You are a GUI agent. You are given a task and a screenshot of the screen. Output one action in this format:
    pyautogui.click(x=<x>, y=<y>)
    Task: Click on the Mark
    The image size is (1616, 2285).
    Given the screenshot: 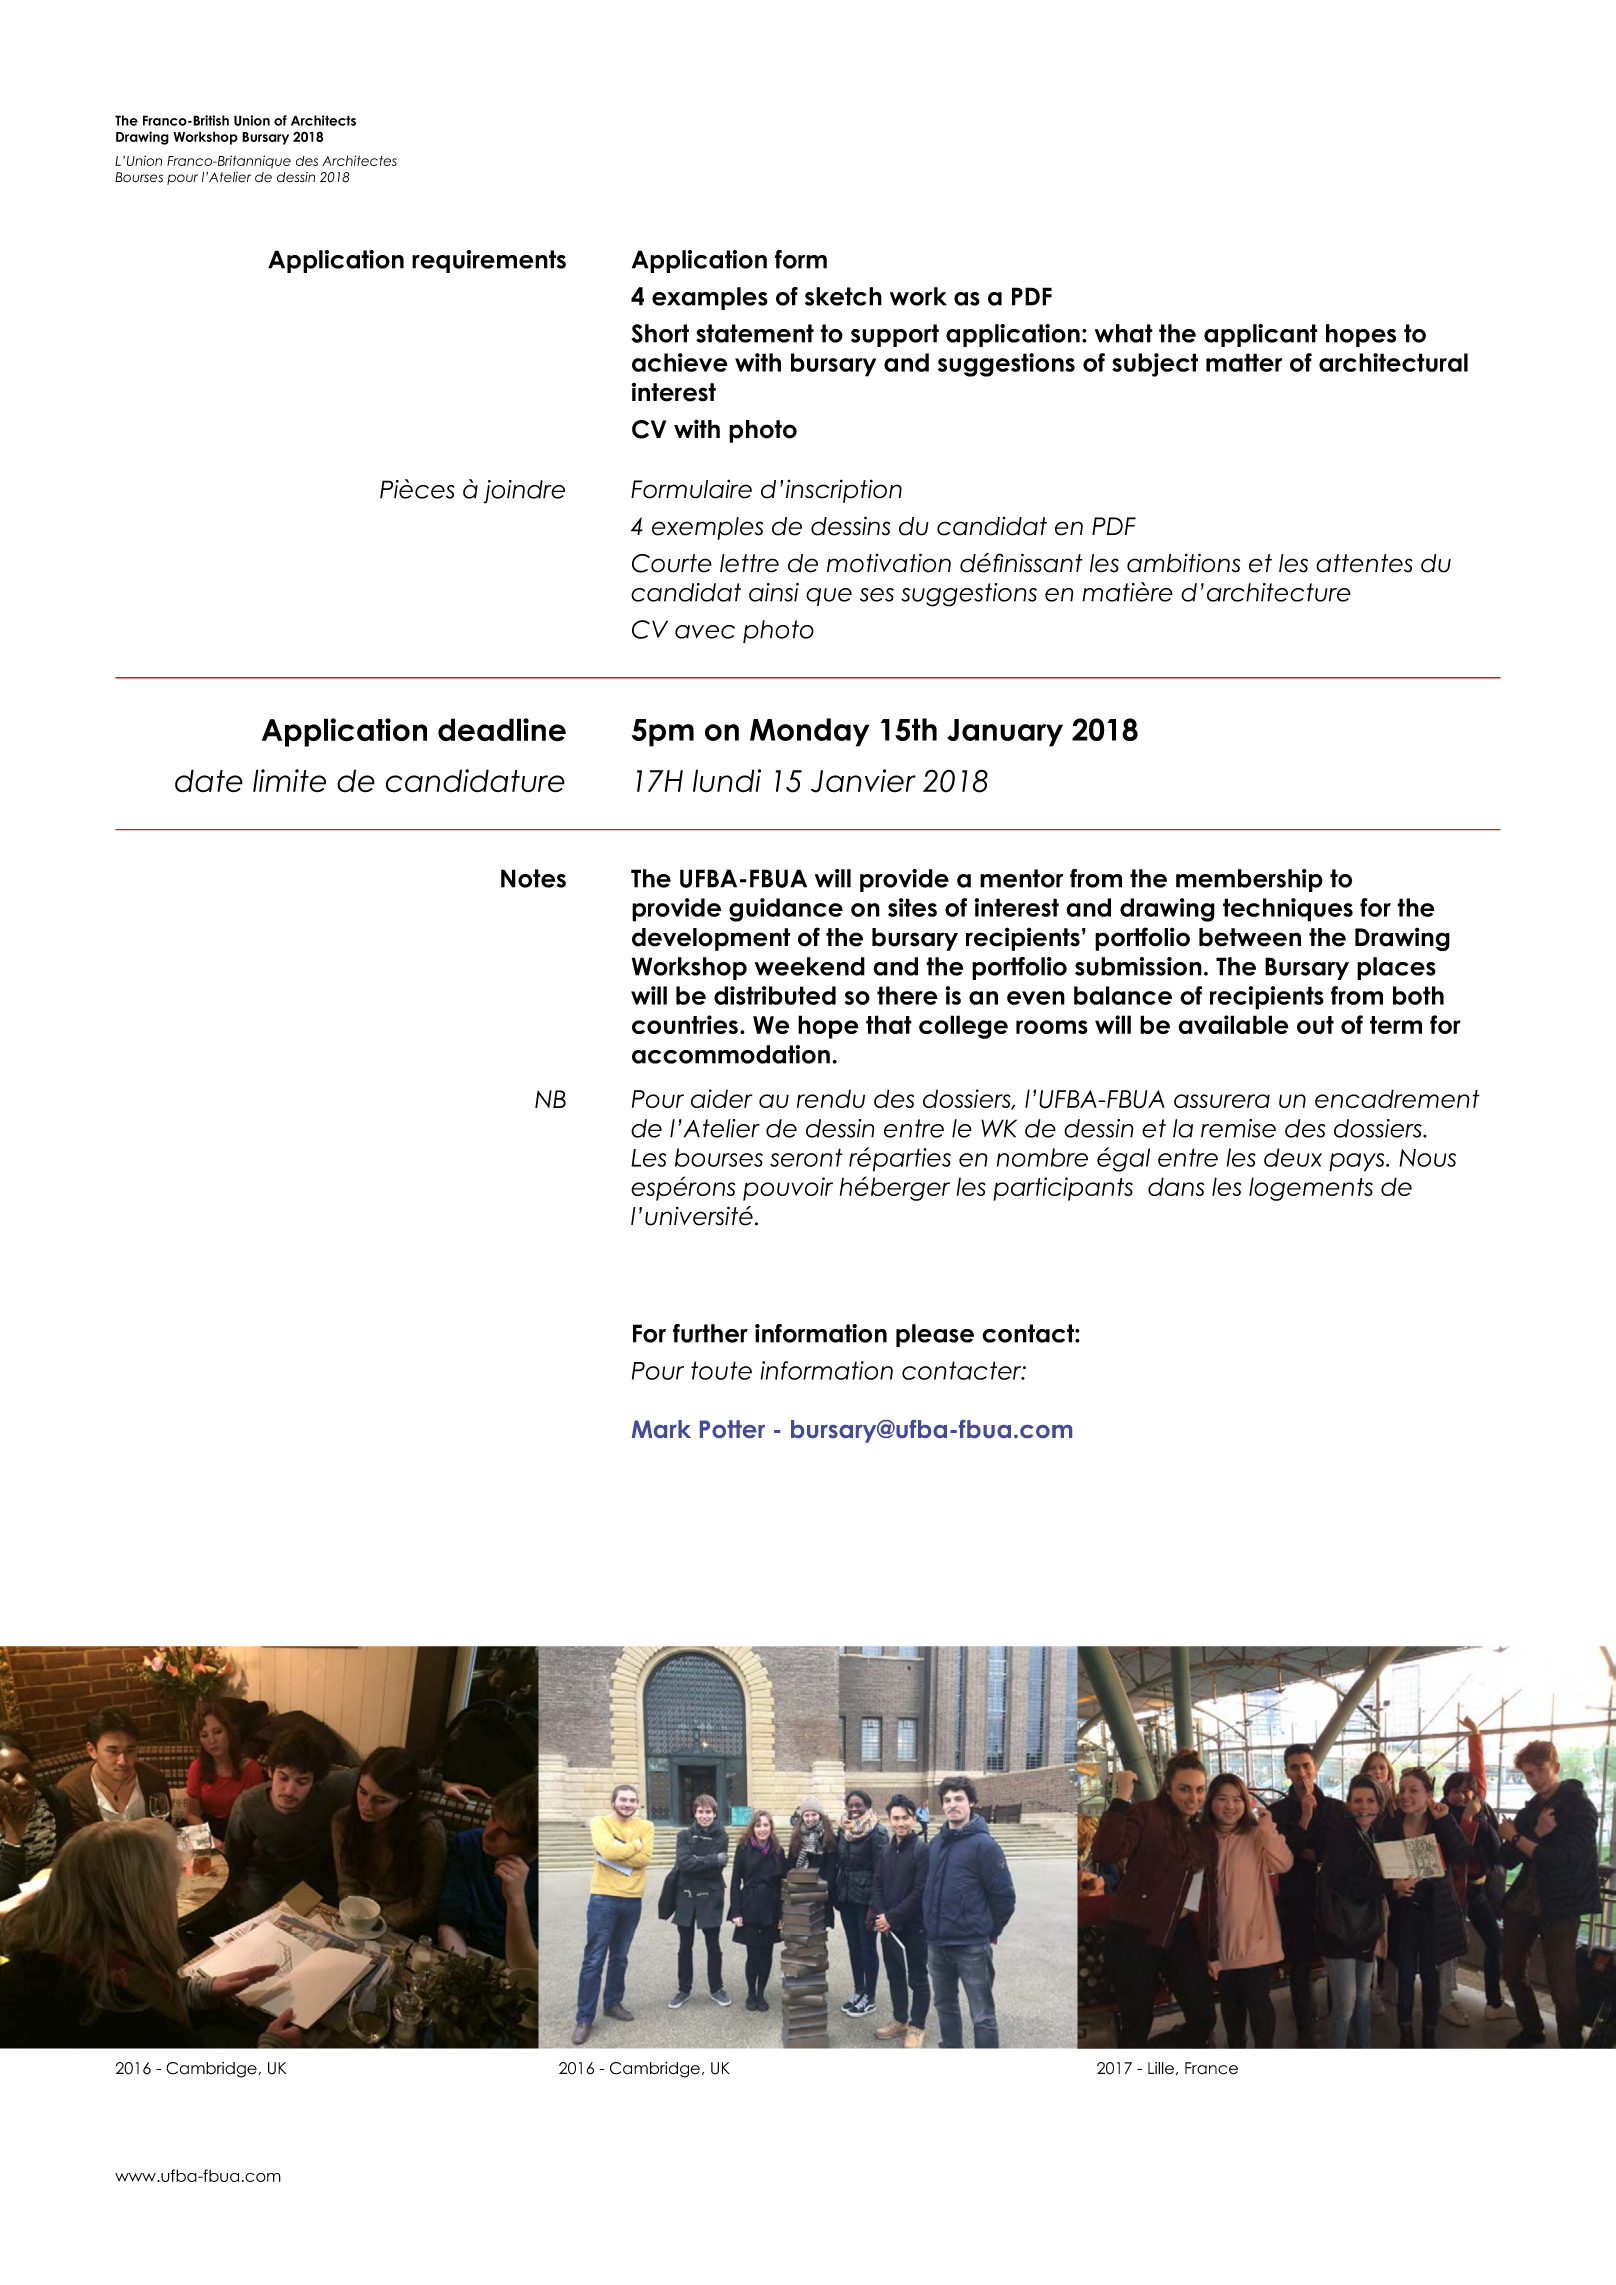 What is the action you would take?
    pyautogui.click(x=661, y=1429)
